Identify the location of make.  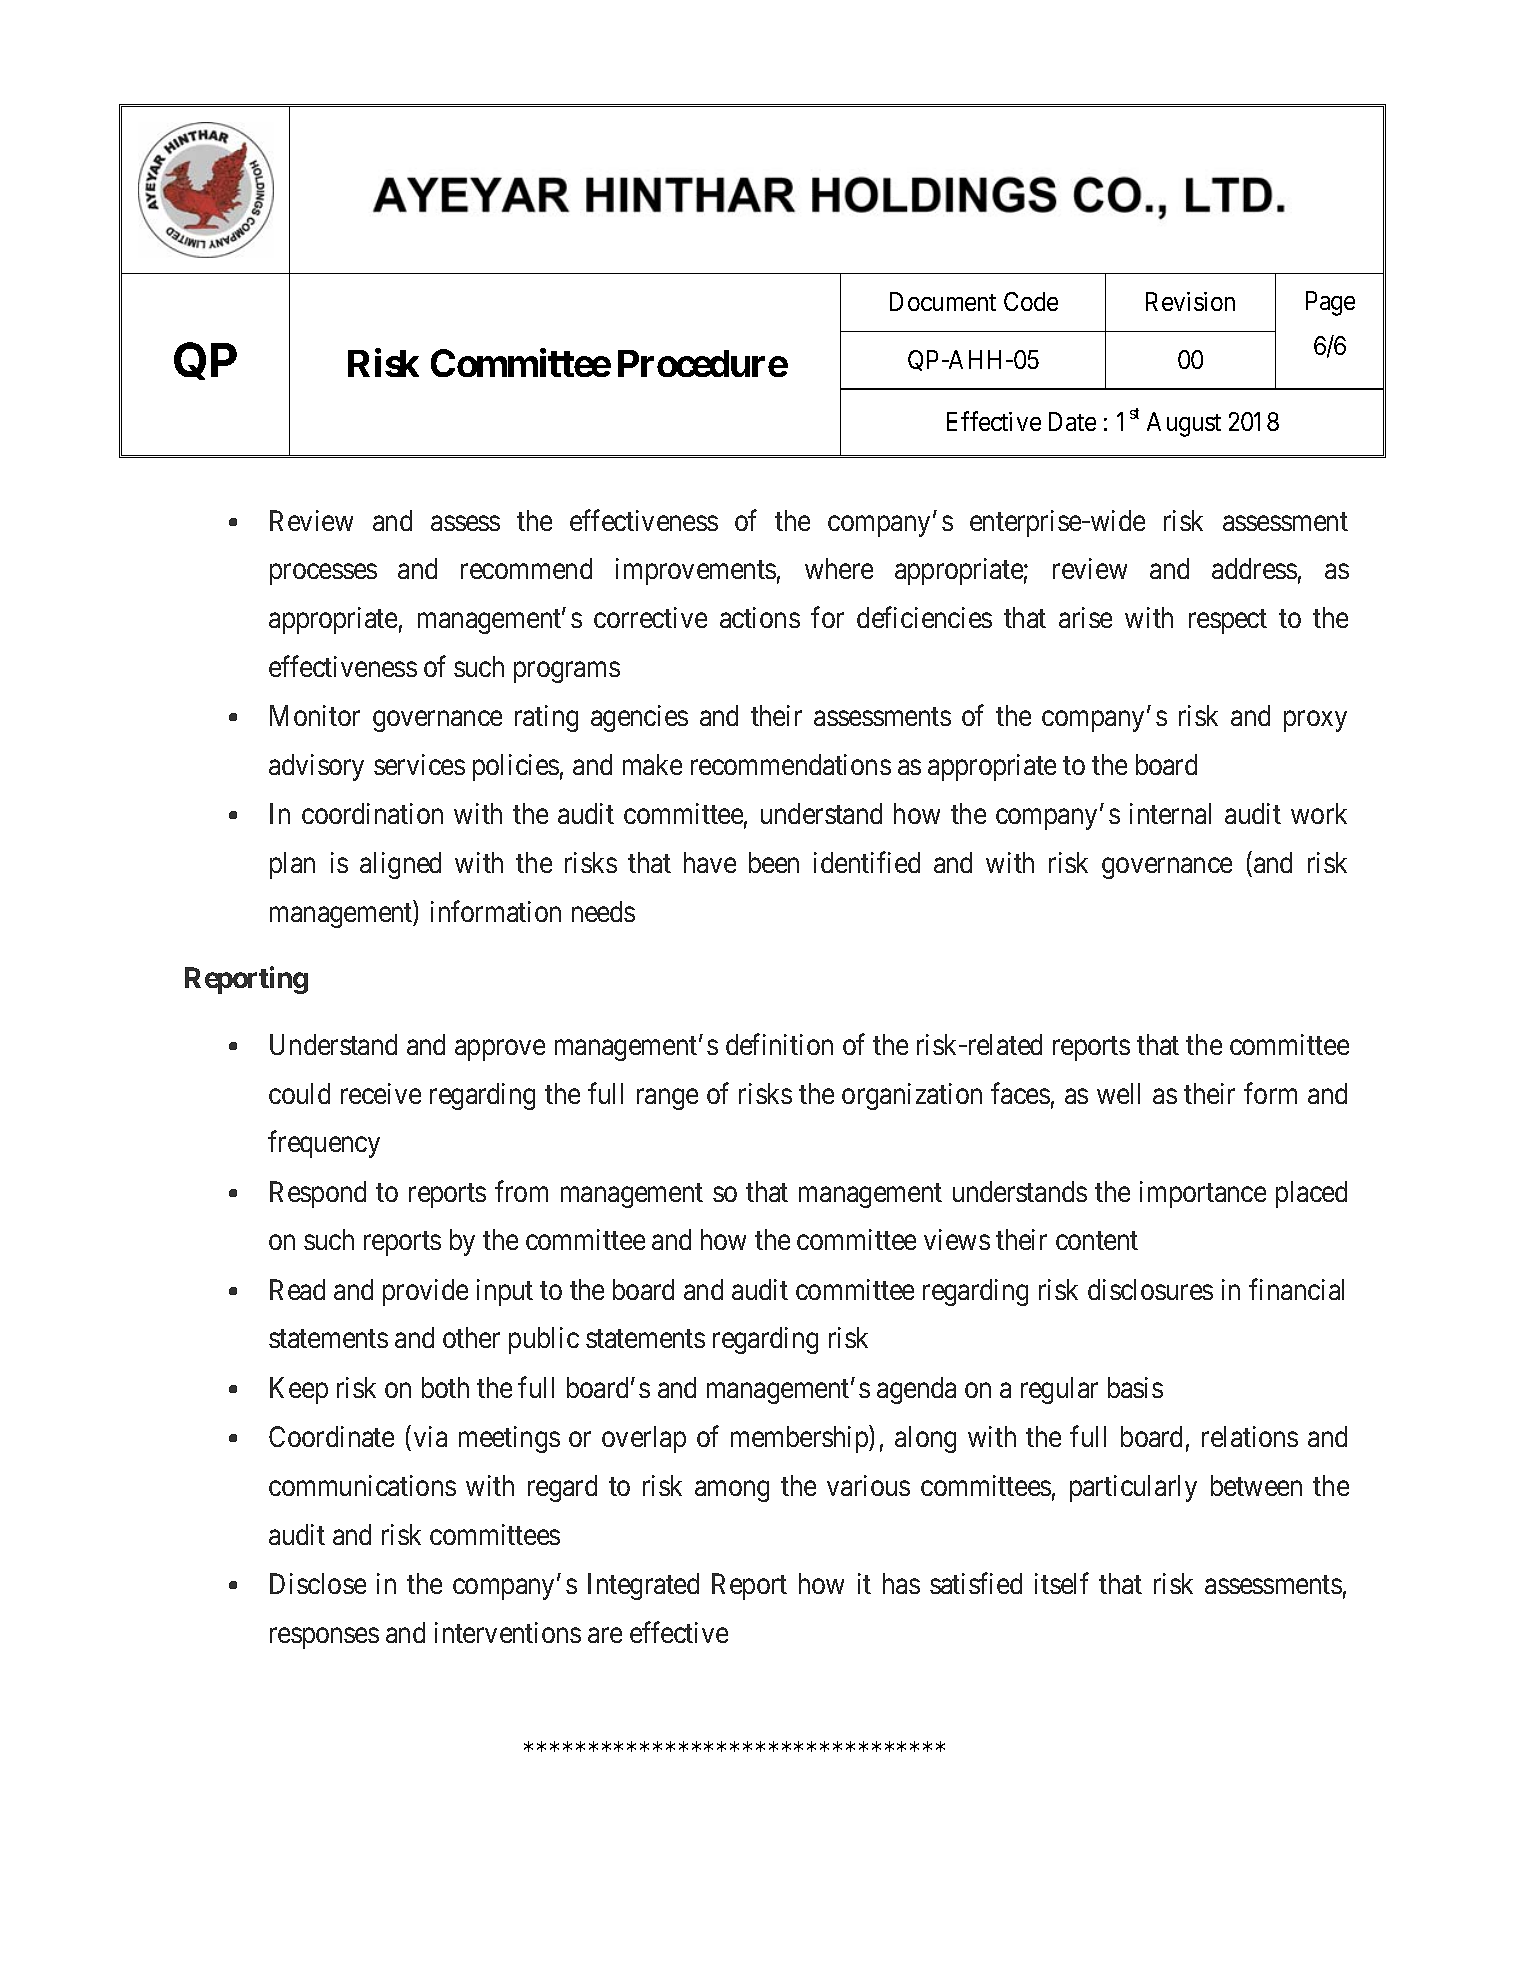
(652, 764).
